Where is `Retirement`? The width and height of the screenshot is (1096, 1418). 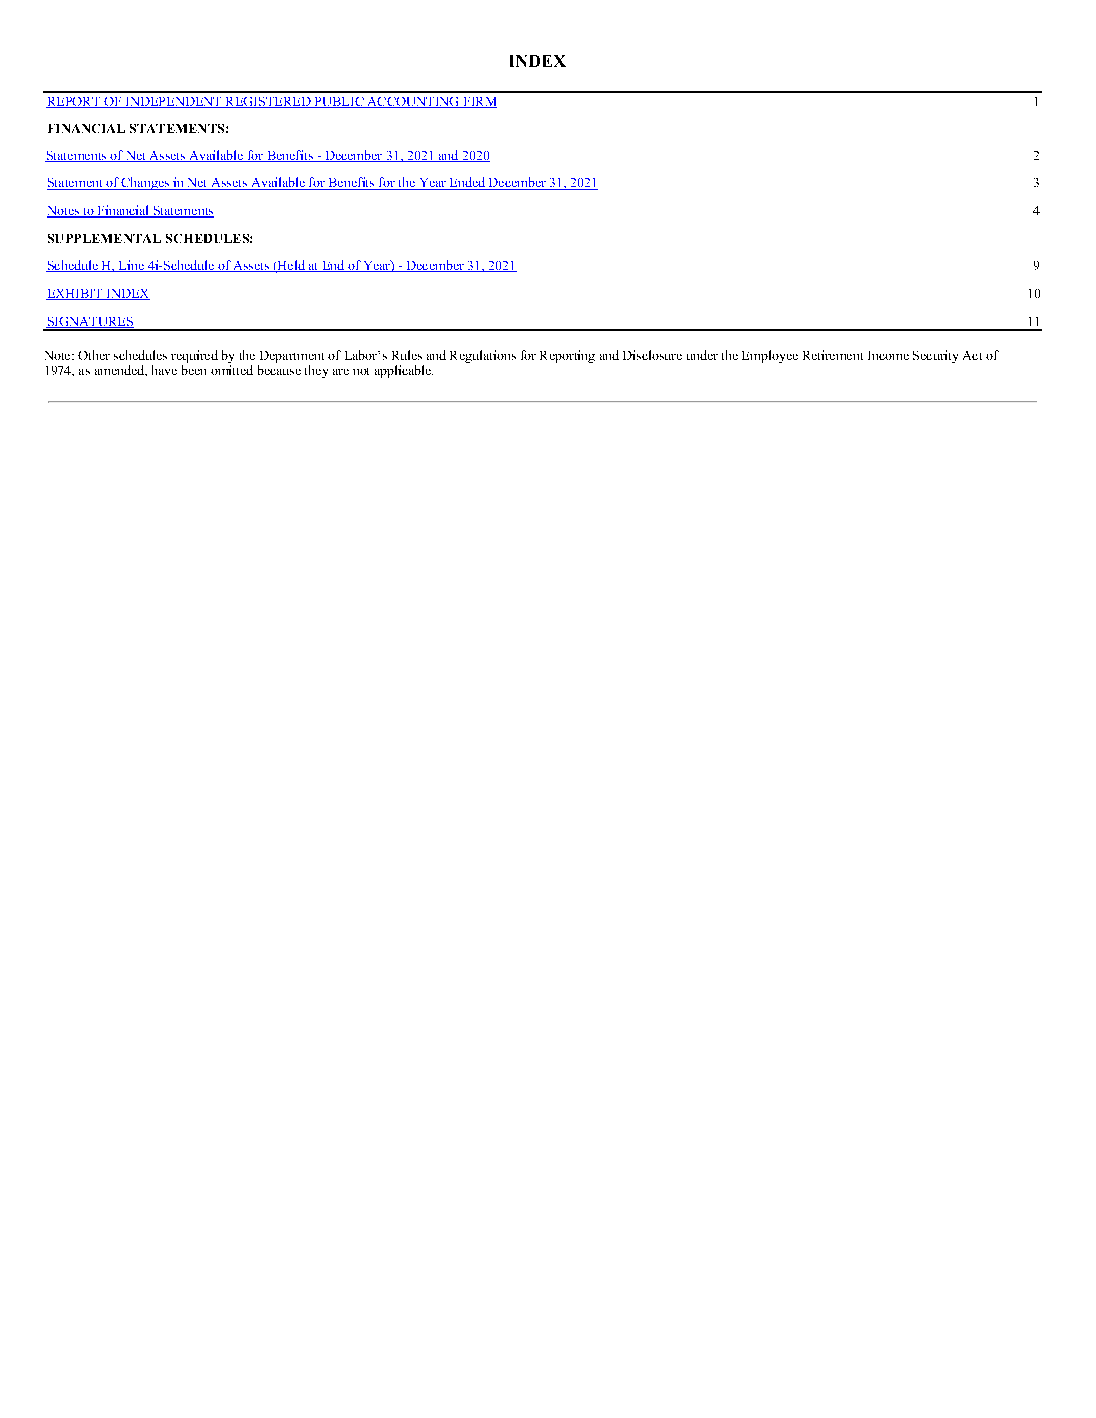 Retirement is located at coordinates (833, 355).
